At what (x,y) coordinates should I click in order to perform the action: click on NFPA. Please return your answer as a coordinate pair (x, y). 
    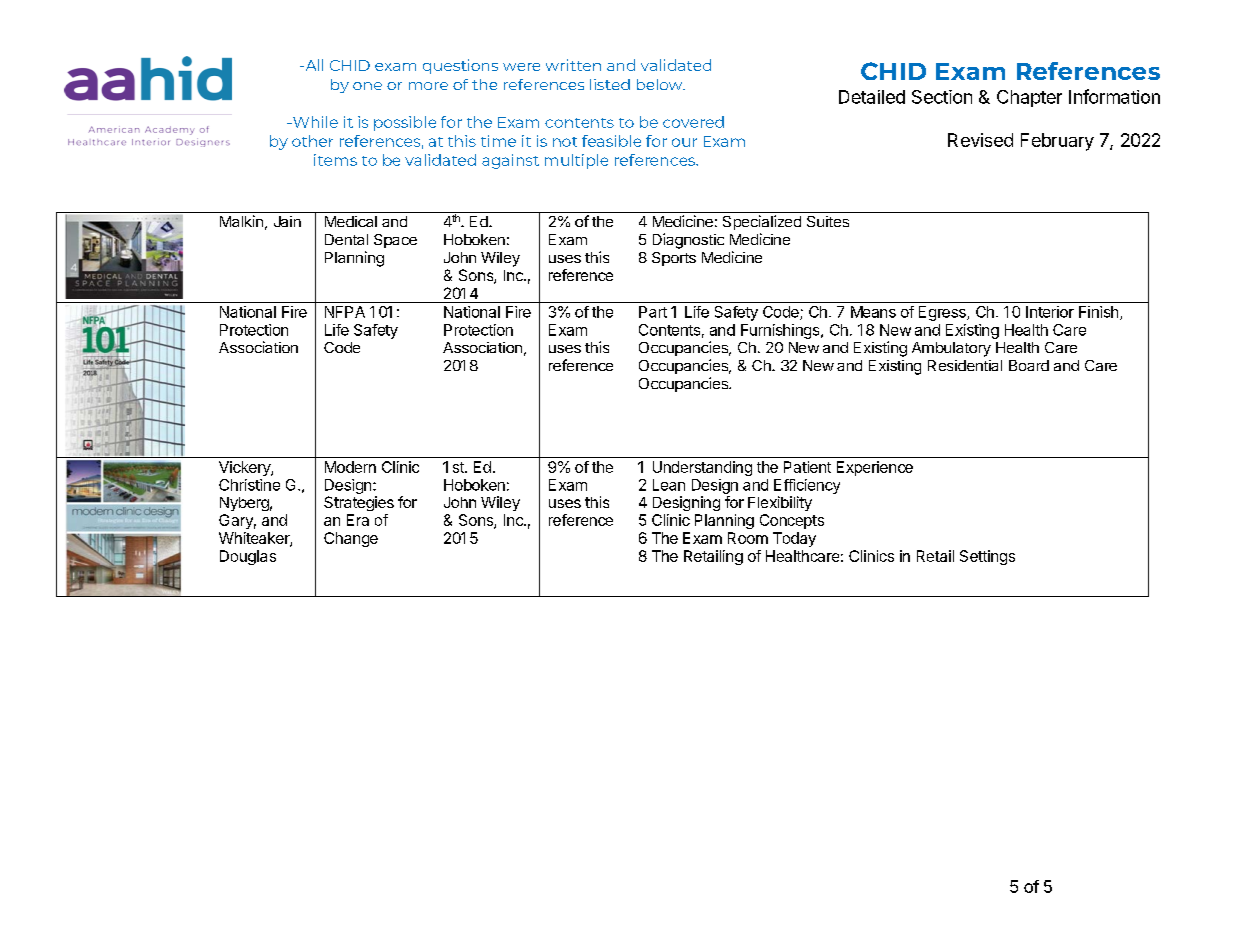
    Looking at the image, I should click on (345, 312).
